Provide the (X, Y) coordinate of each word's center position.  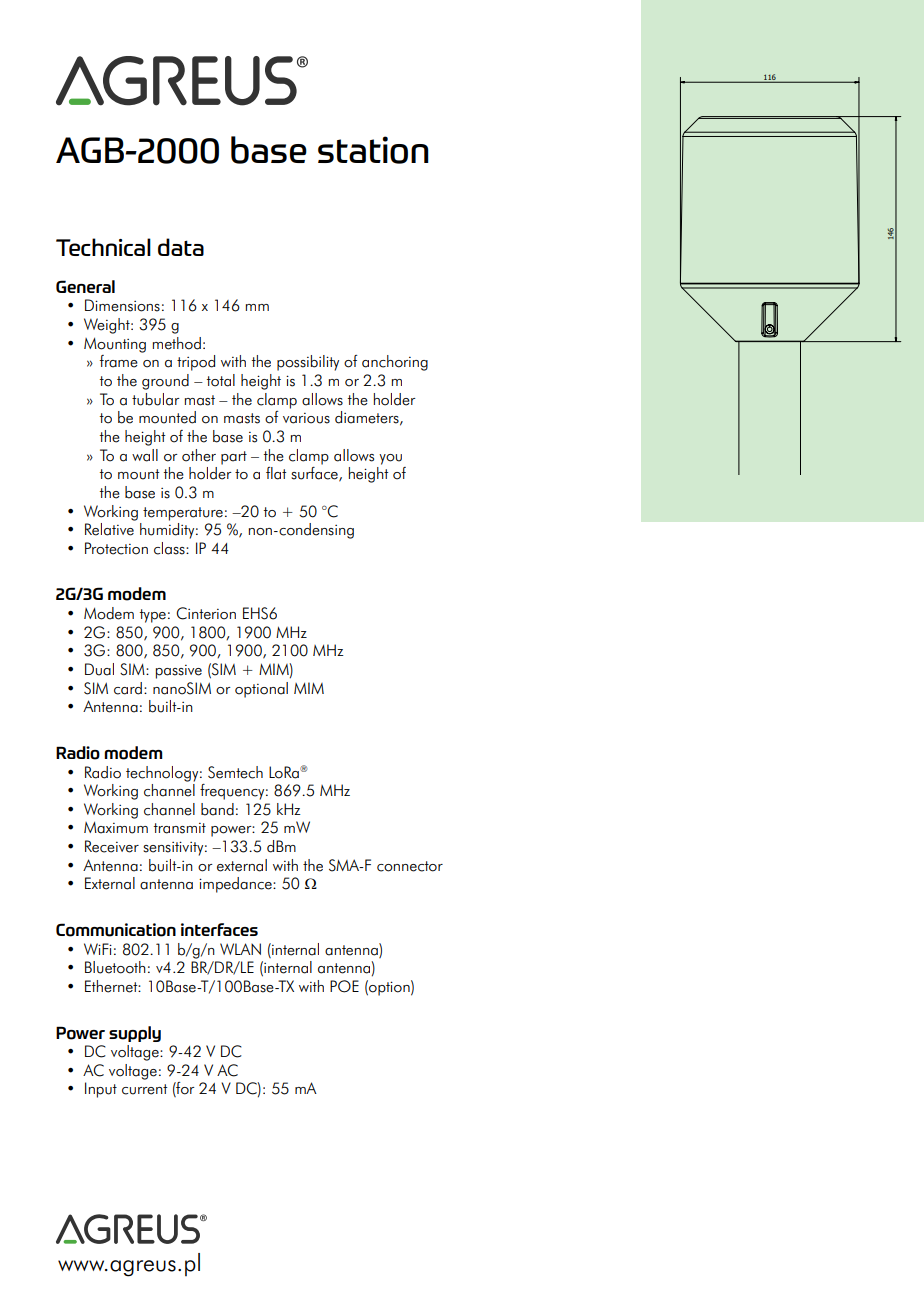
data (181, 247)
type (153, 616)
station (373, 150)
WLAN (240, 949)
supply (135, 1034)
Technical (103, 247)
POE (344, 986)
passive (179, 672)
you (390, 459)
